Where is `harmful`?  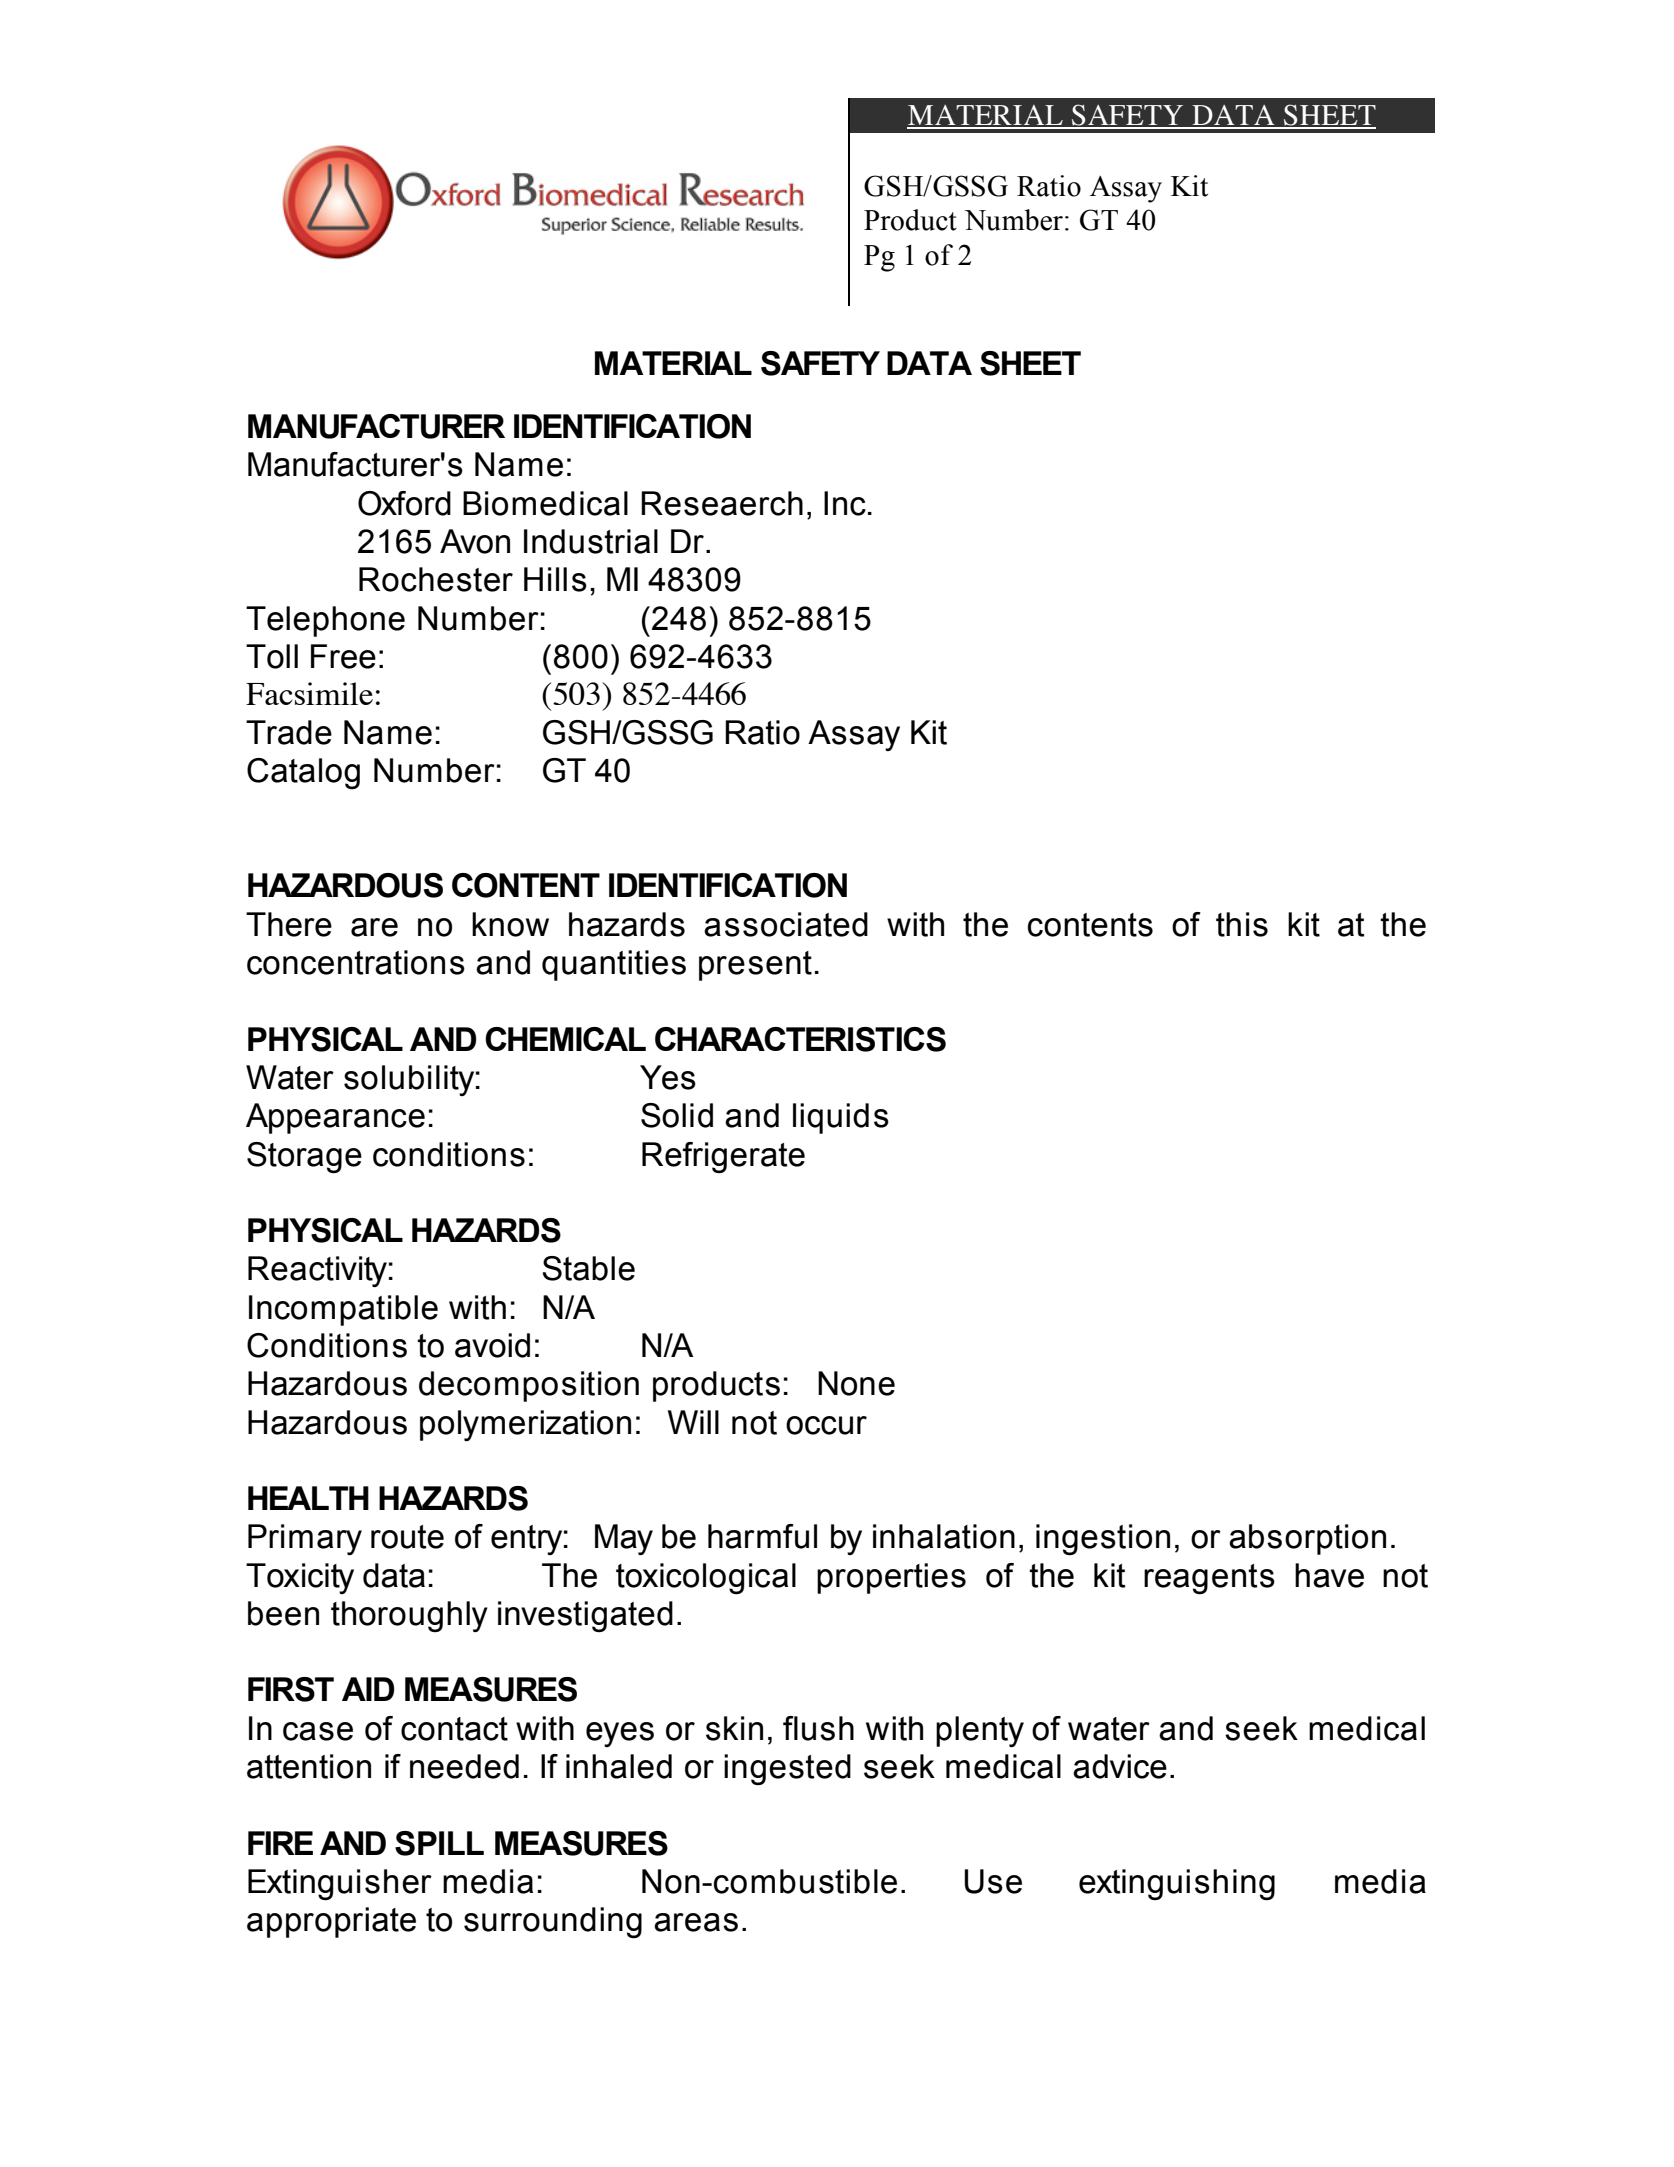 harmful is located at coordinates (762, 1536).
